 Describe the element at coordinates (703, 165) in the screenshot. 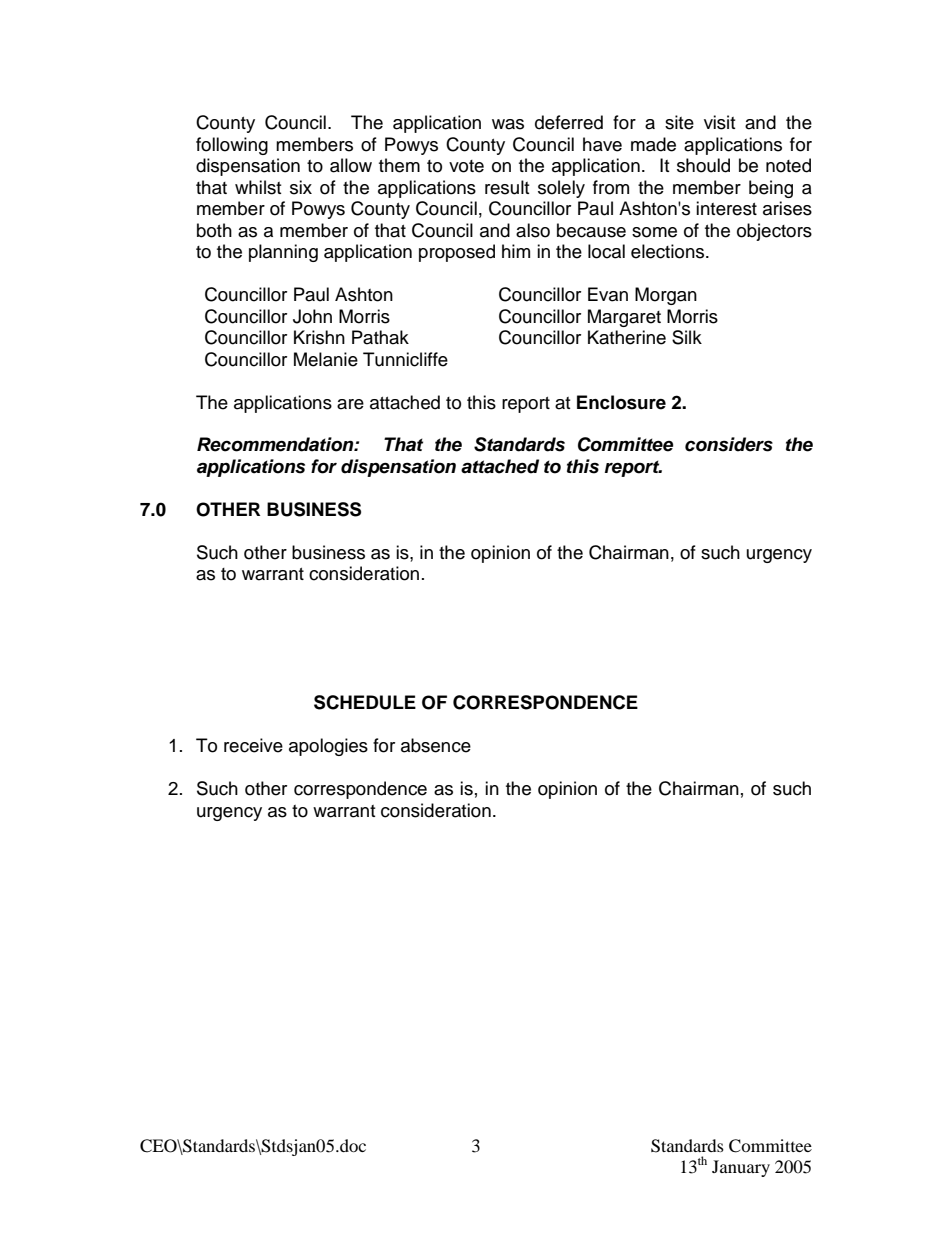

I see `should` at that location.
